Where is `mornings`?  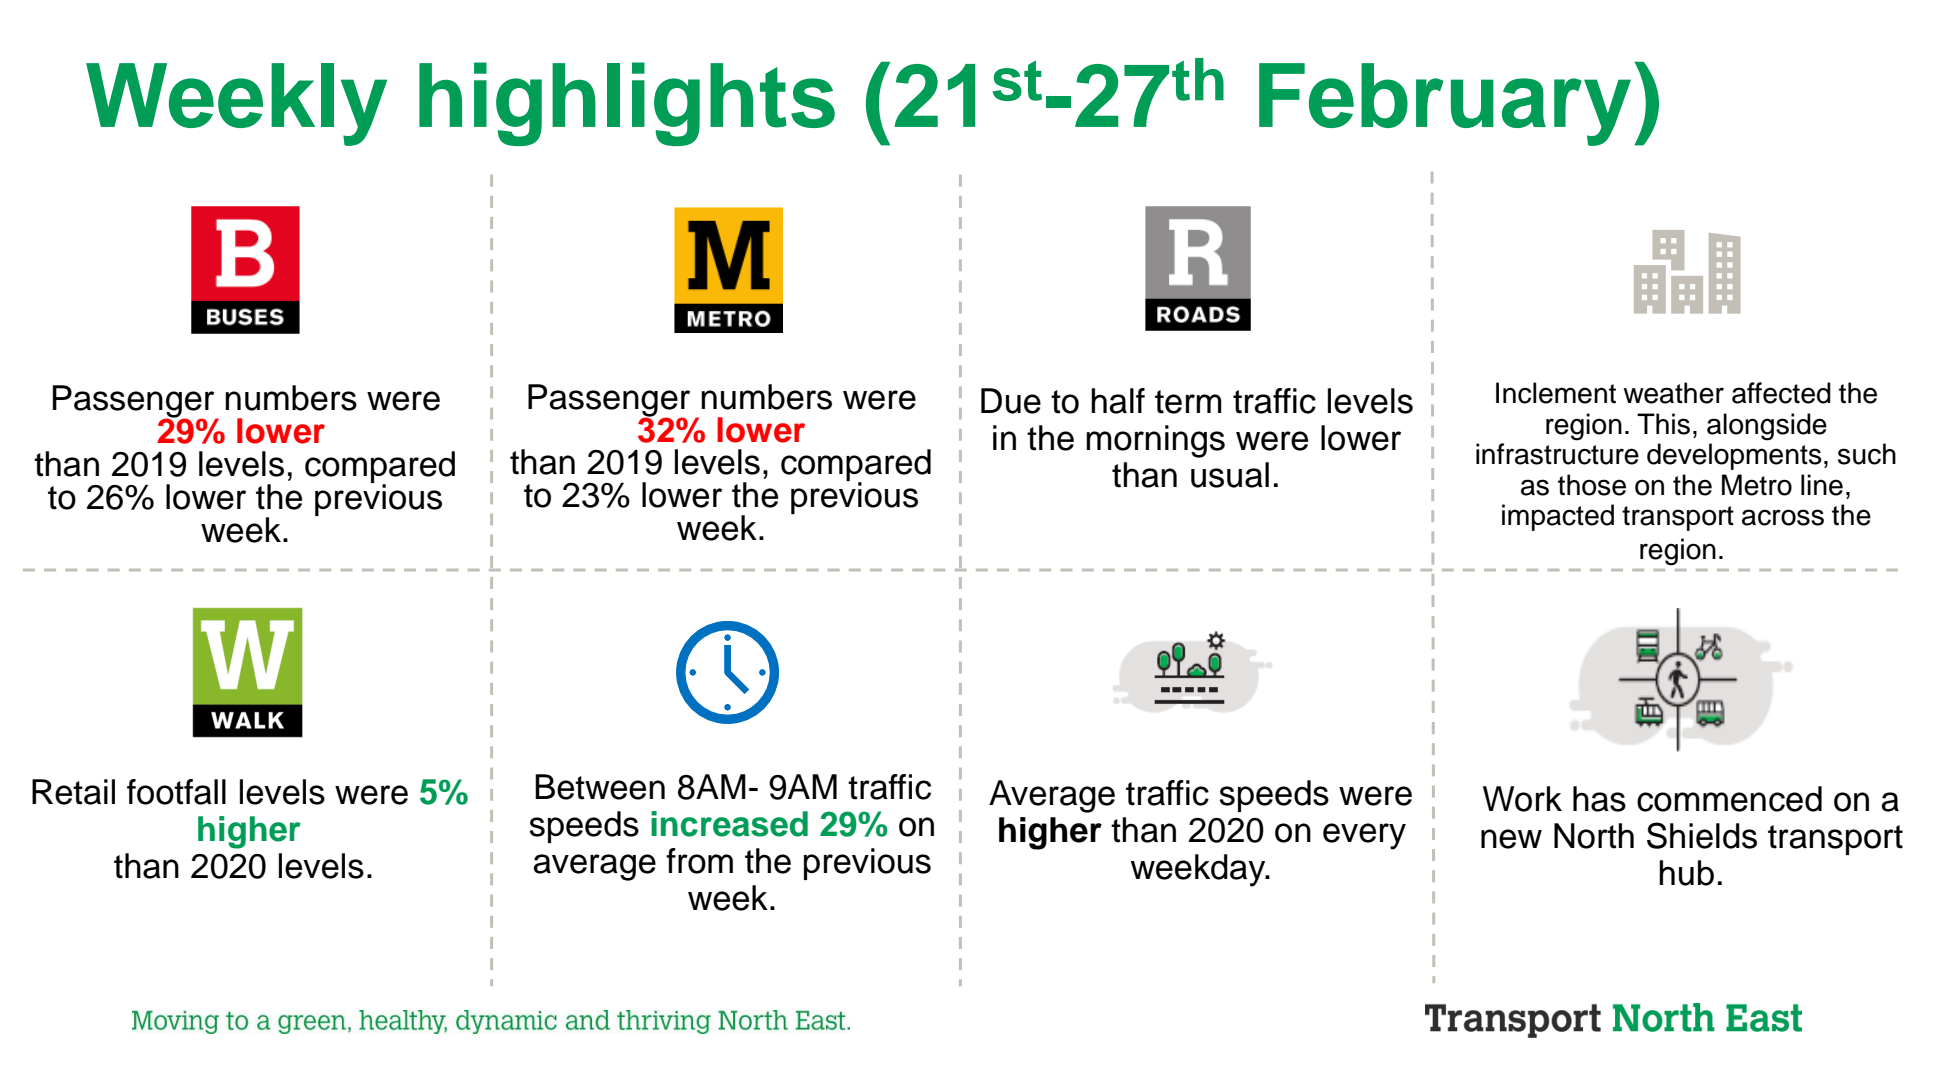
mornings is located at coordinates (1155, 441).
